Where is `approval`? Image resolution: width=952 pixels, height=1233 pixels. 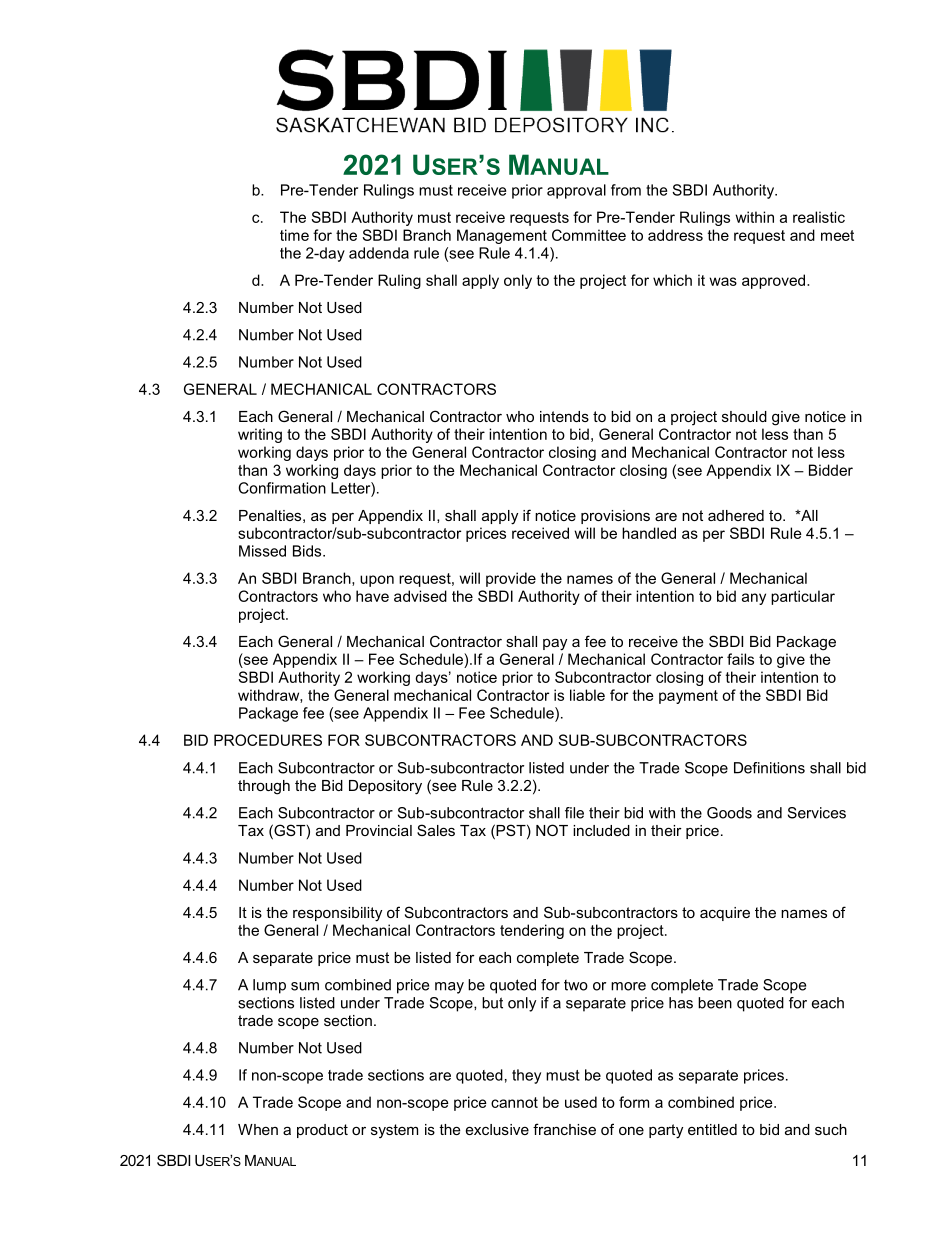
approval is located at coordinates (576, 191).
